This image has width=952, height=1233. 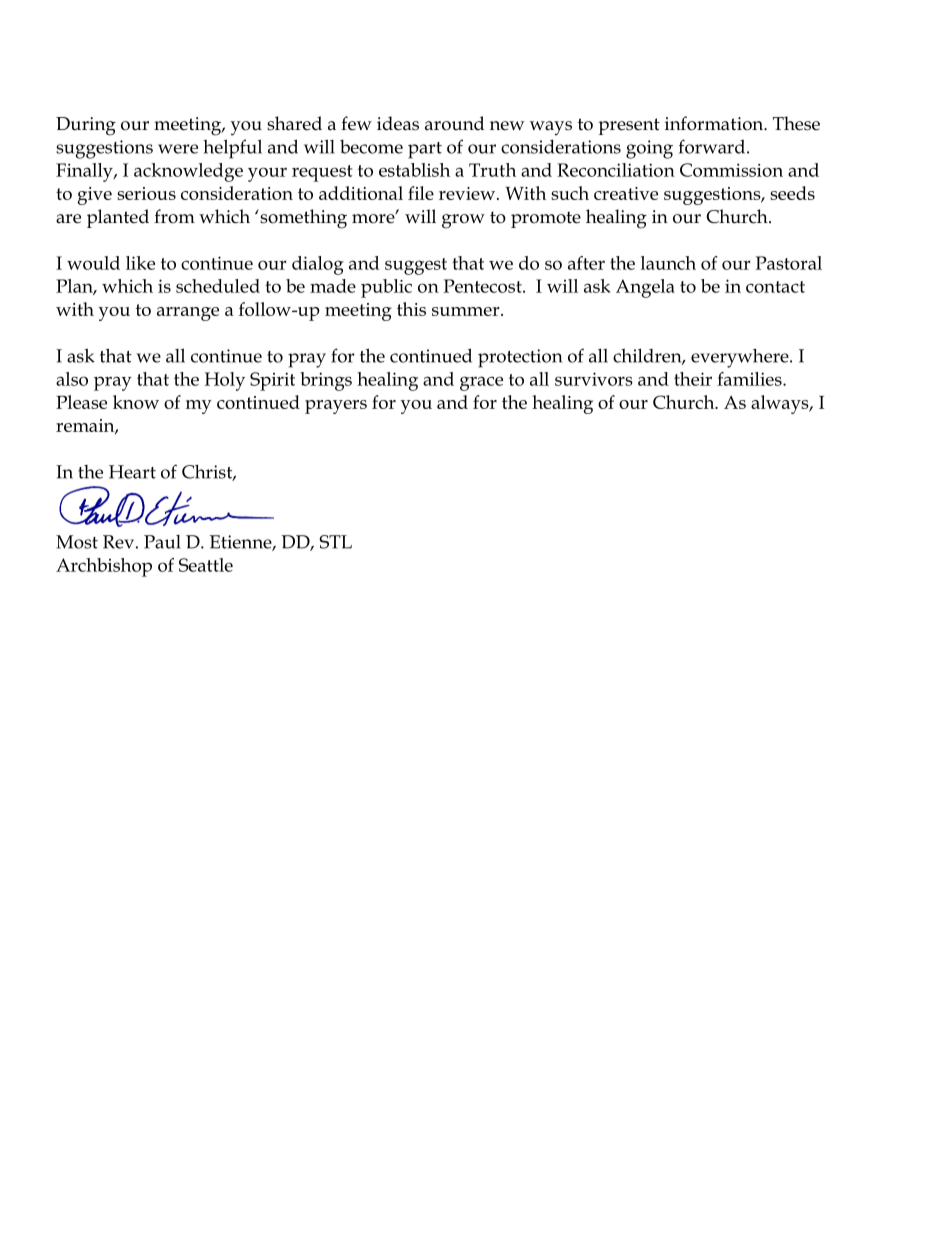 What do you see at coordinates (425, 150) in the image?
I see `part` at bounding box center [425, 150].
